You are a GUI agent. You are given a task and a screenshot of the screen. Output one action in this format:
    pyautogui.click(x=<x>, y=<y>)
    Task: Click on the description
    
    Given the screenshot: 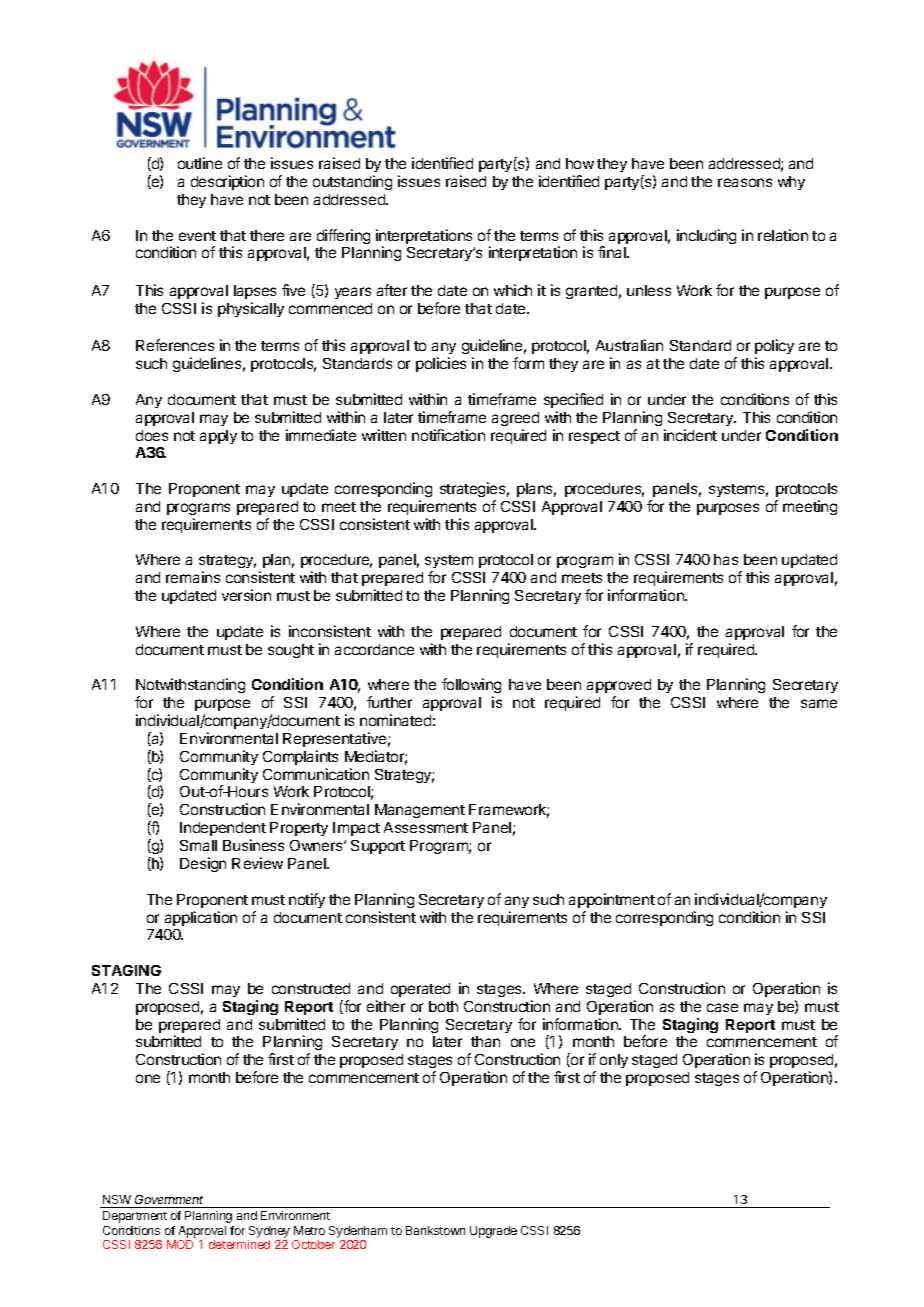 What is the action you would take?
    pyautogui.click(x=227, y=182)
